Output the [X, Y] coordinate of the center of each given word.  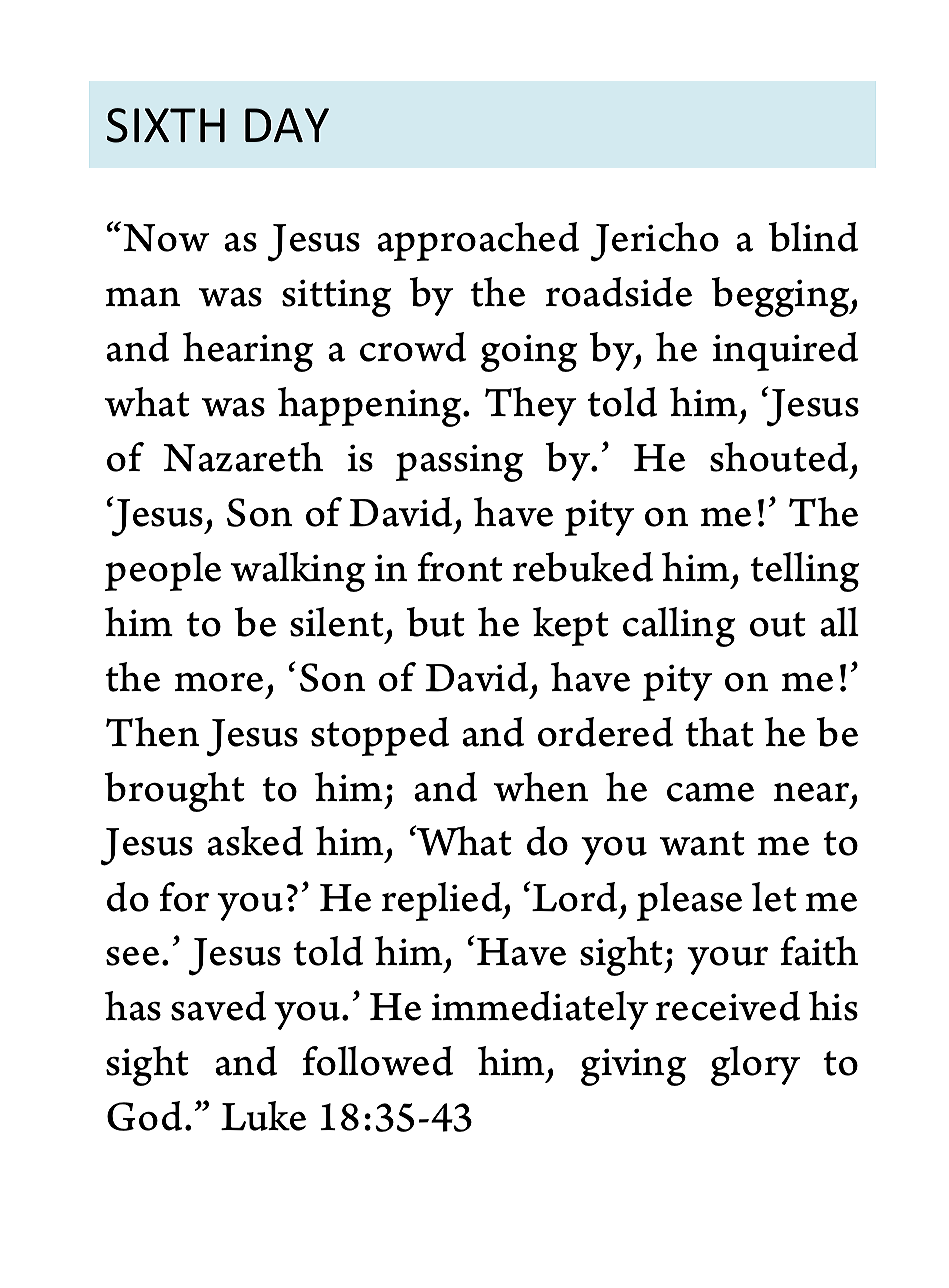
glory [755, 1066]
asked [255, 841]
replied [443, 901]
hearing [248, 352]
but [435, 622]
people [163, 571]
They [530, 406]
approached [478, 241]
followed [378, 1061]
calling [679, 627]
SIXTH [166, 125]
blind [813, 237]
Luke [263, 1116]
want [702, 843]
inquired [785, 351]
